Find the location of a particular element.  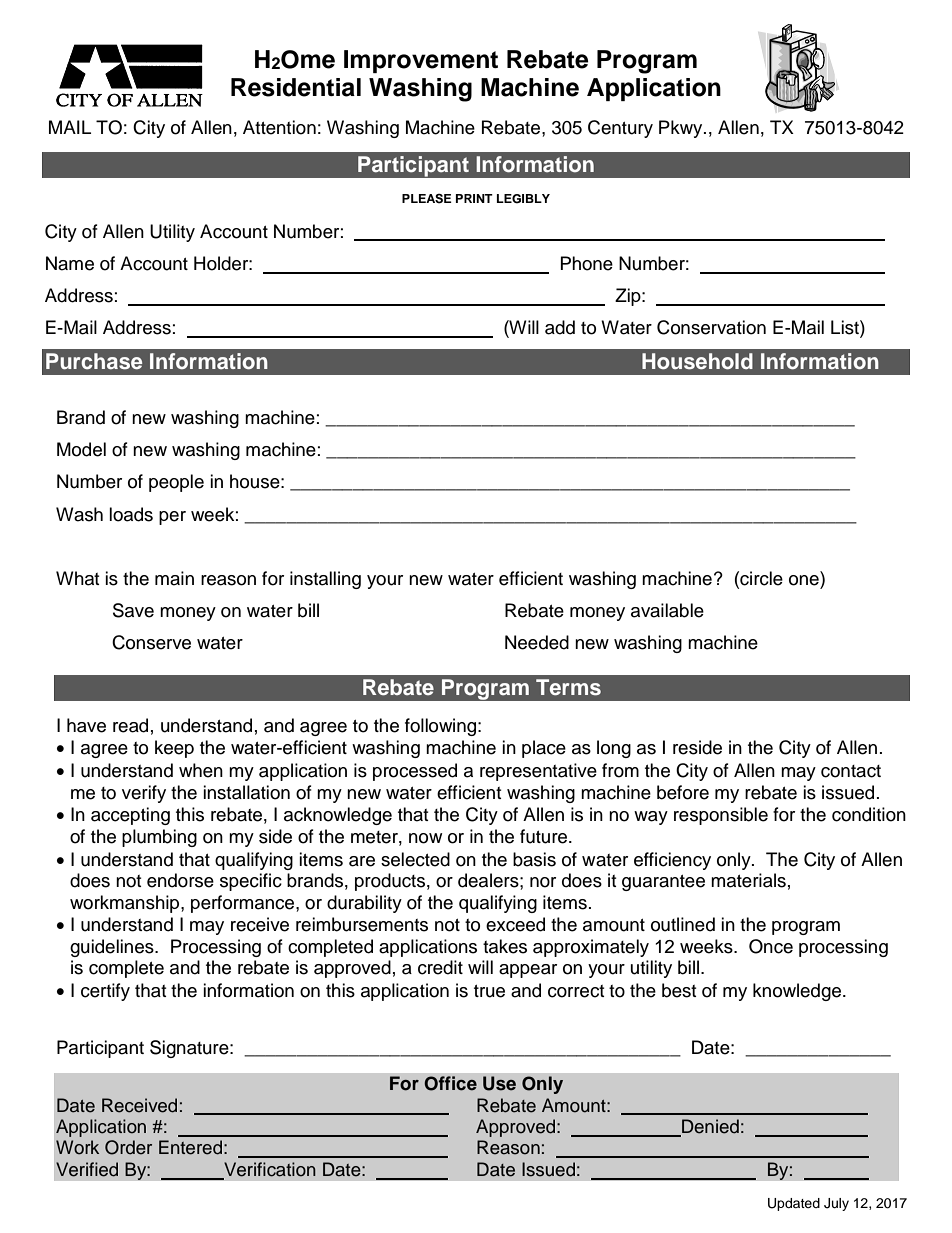

Entered is located at coordinates (190, 1147).
